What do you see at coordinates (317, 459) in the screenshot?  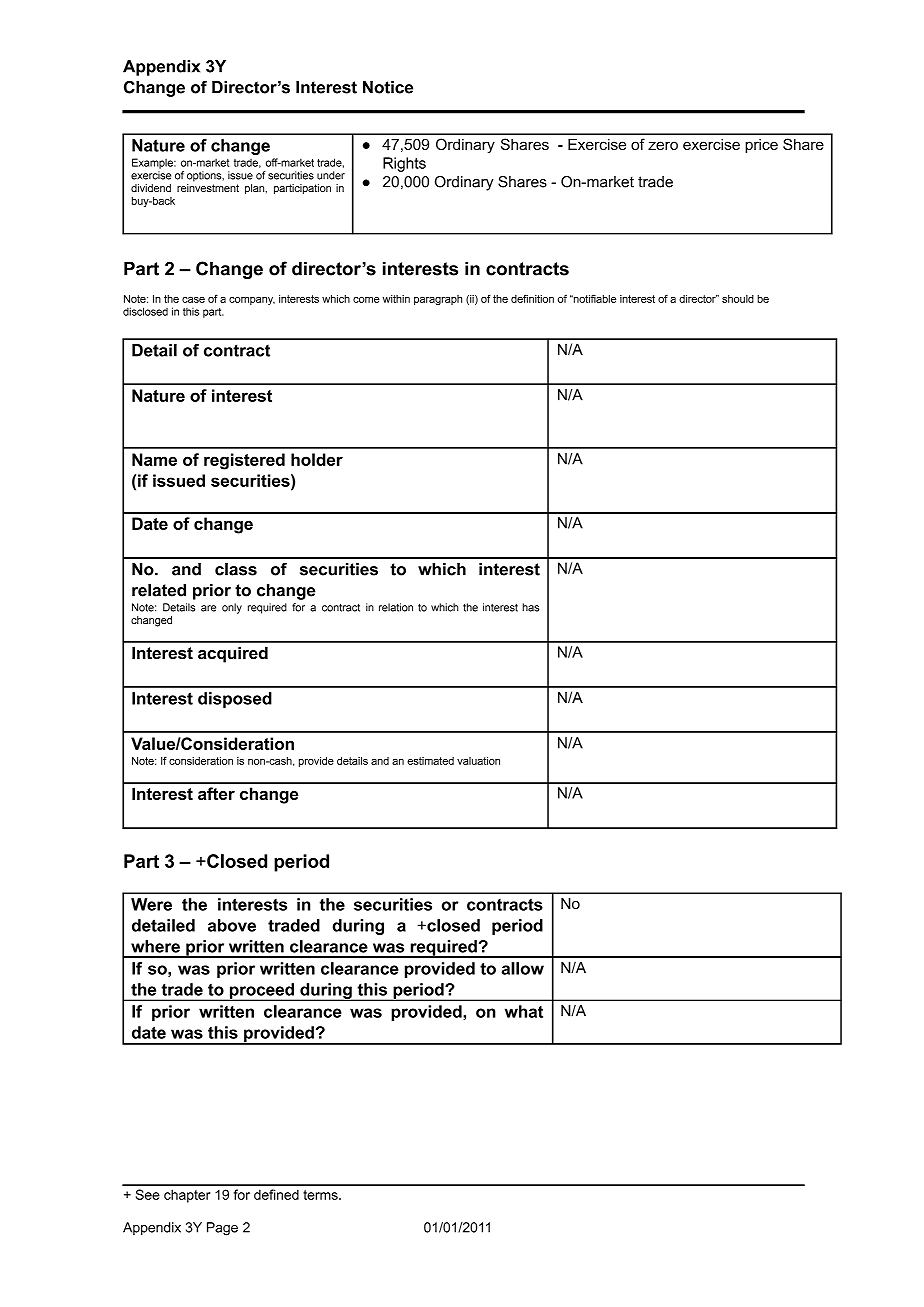 I see `holder` at bounding box center [317, 459].
